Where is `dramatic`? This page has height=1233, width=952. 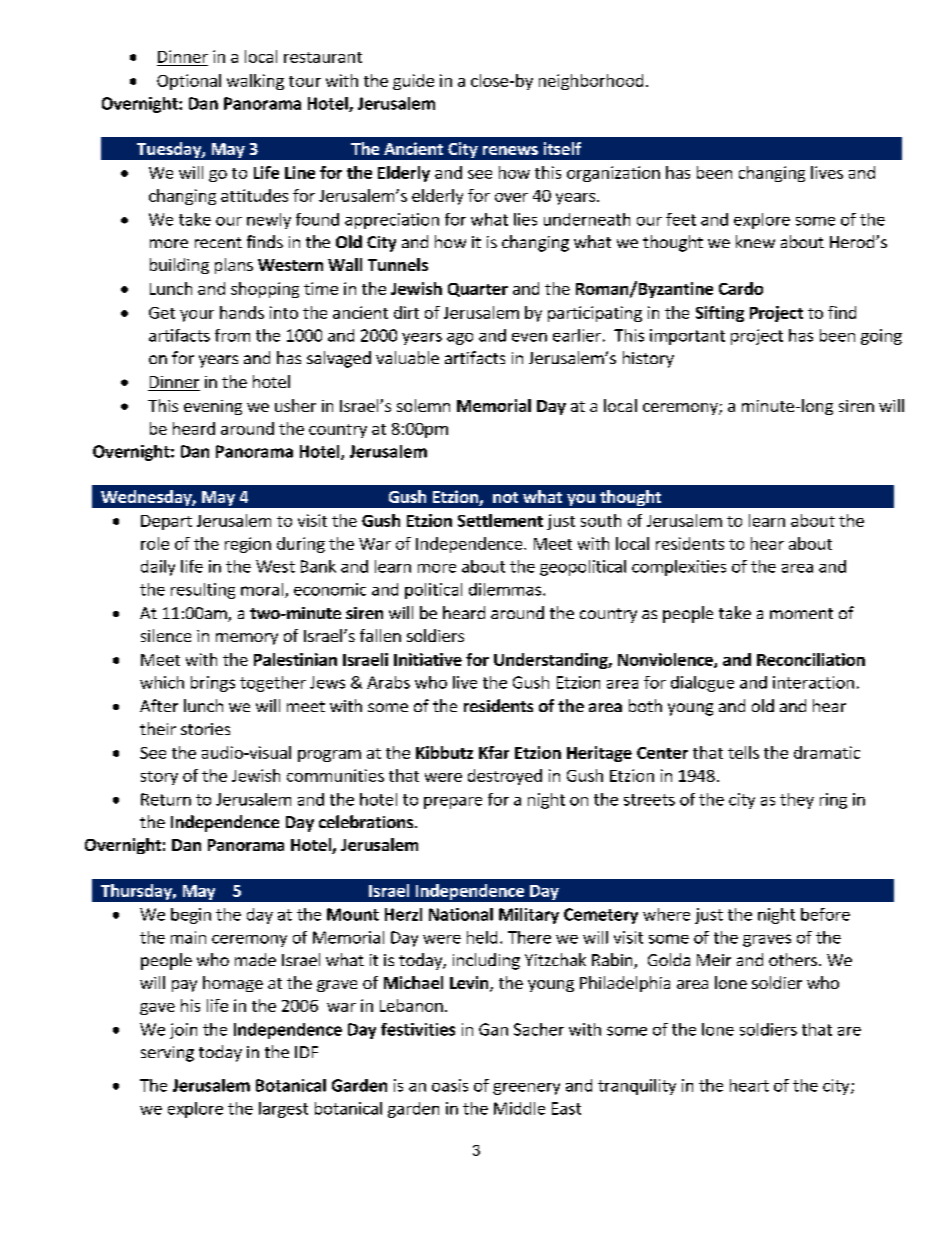
dramatic is located at coordinates (827, 752).
